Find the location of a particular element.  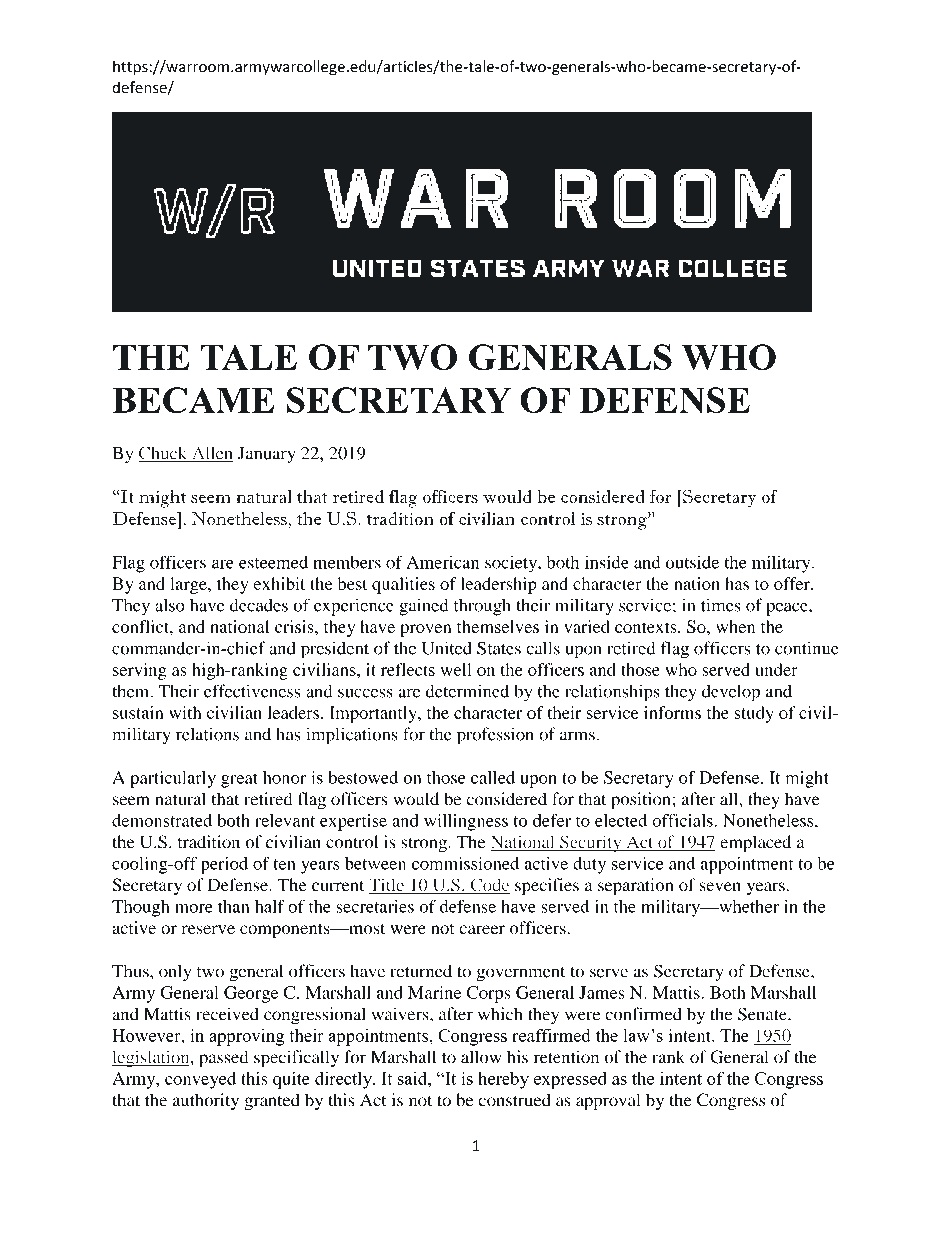

American is located at coordinates (442, 562).
